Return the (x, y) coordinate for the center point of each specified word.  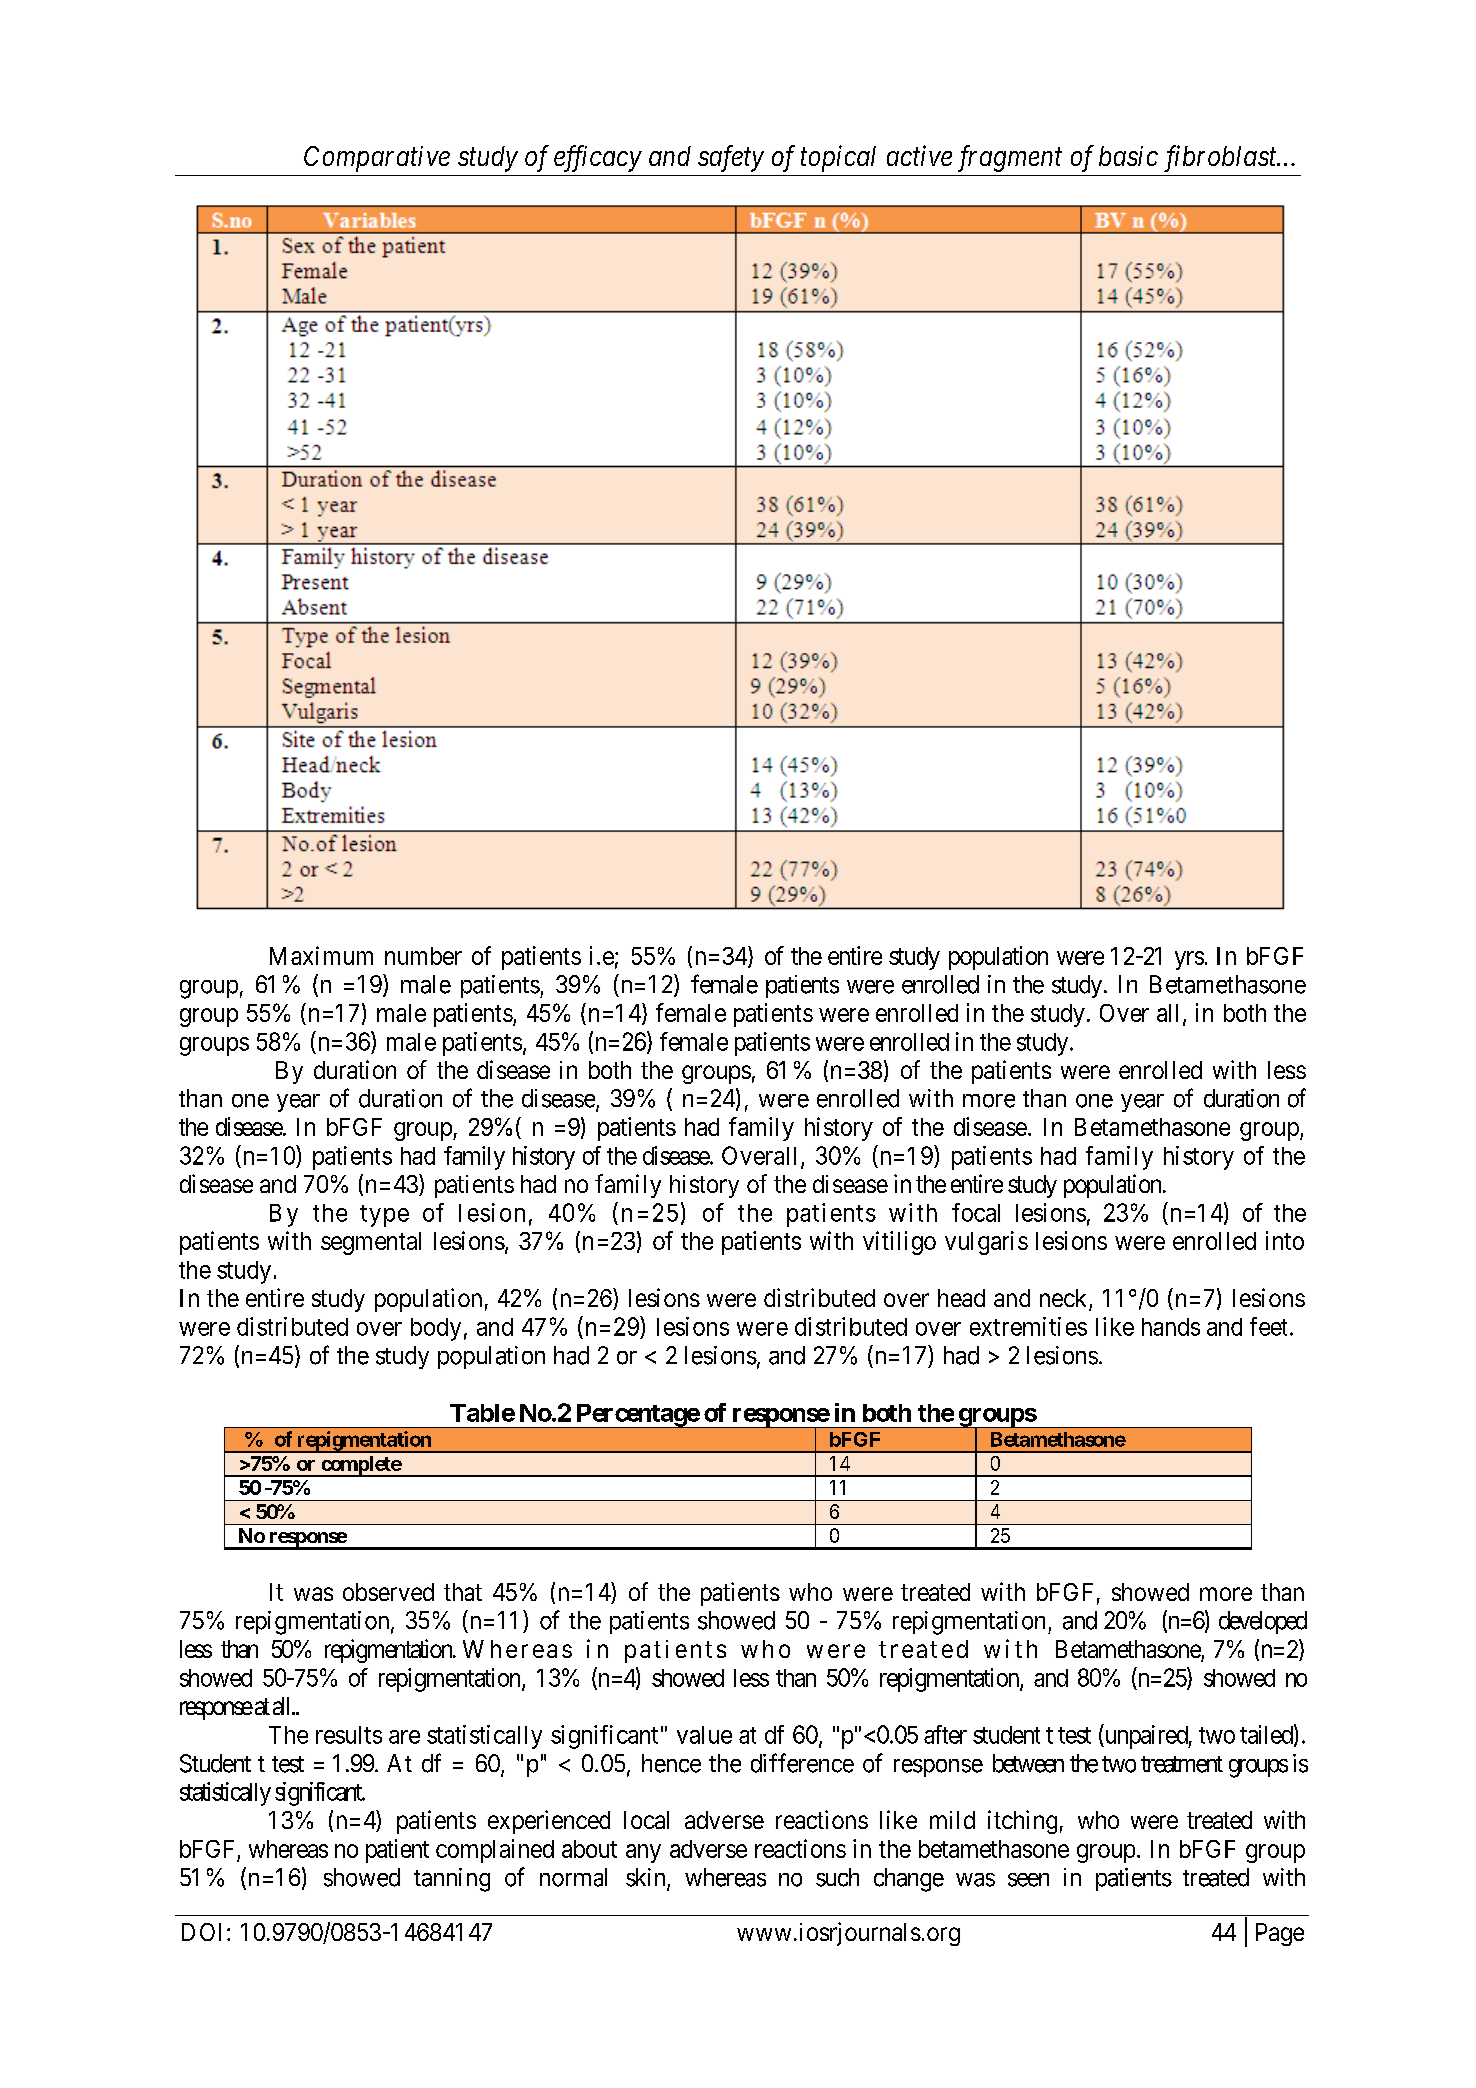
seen (1028, 1880)
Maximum (321, 955)
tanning (452, 1880)
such (837, 1877)
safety (731, 158)
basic (1128, 156)
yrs (1189, 960)
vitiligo (899, 1243)
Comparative (377, 159)
